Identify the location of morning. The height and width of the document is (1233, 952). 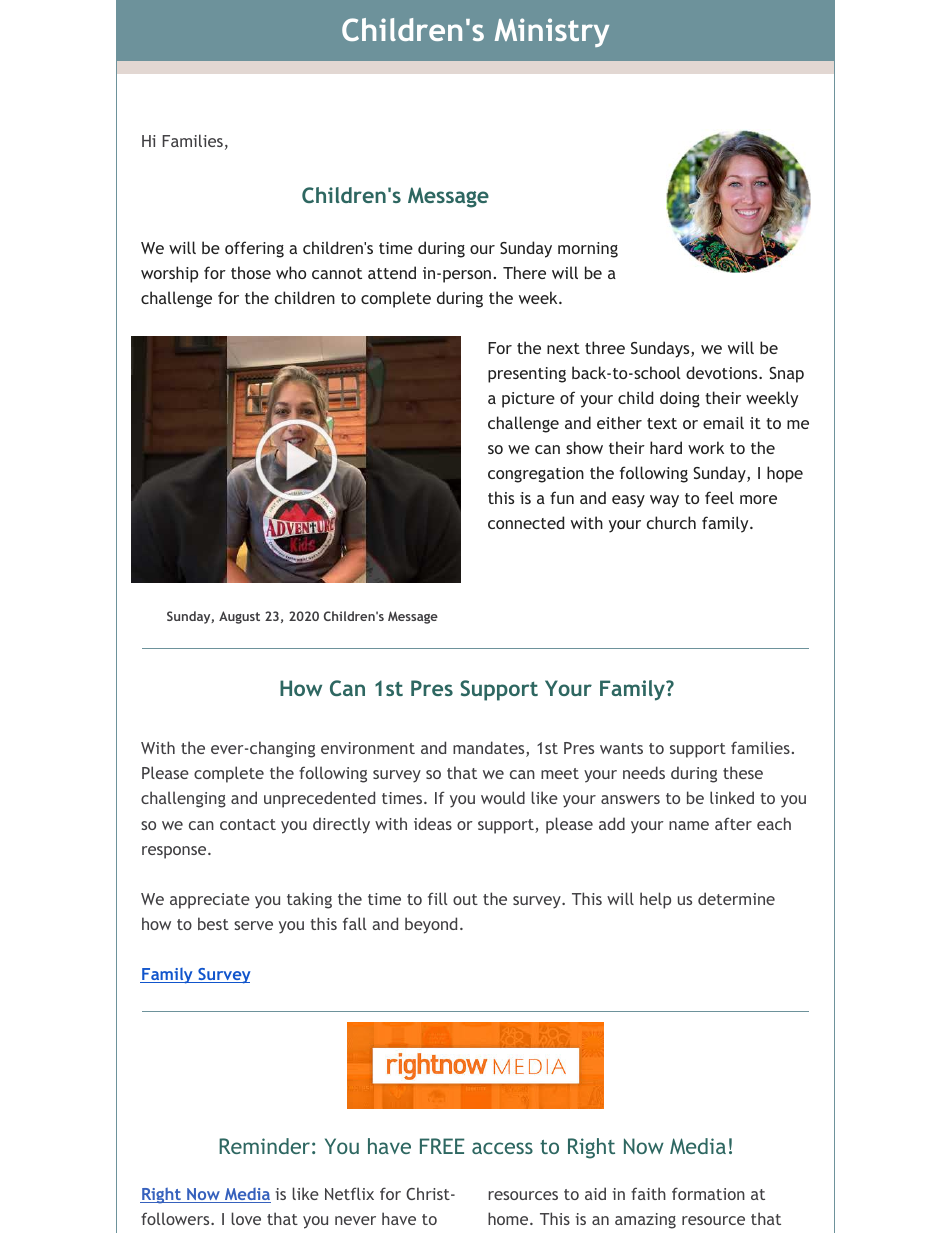
(588, 250).
